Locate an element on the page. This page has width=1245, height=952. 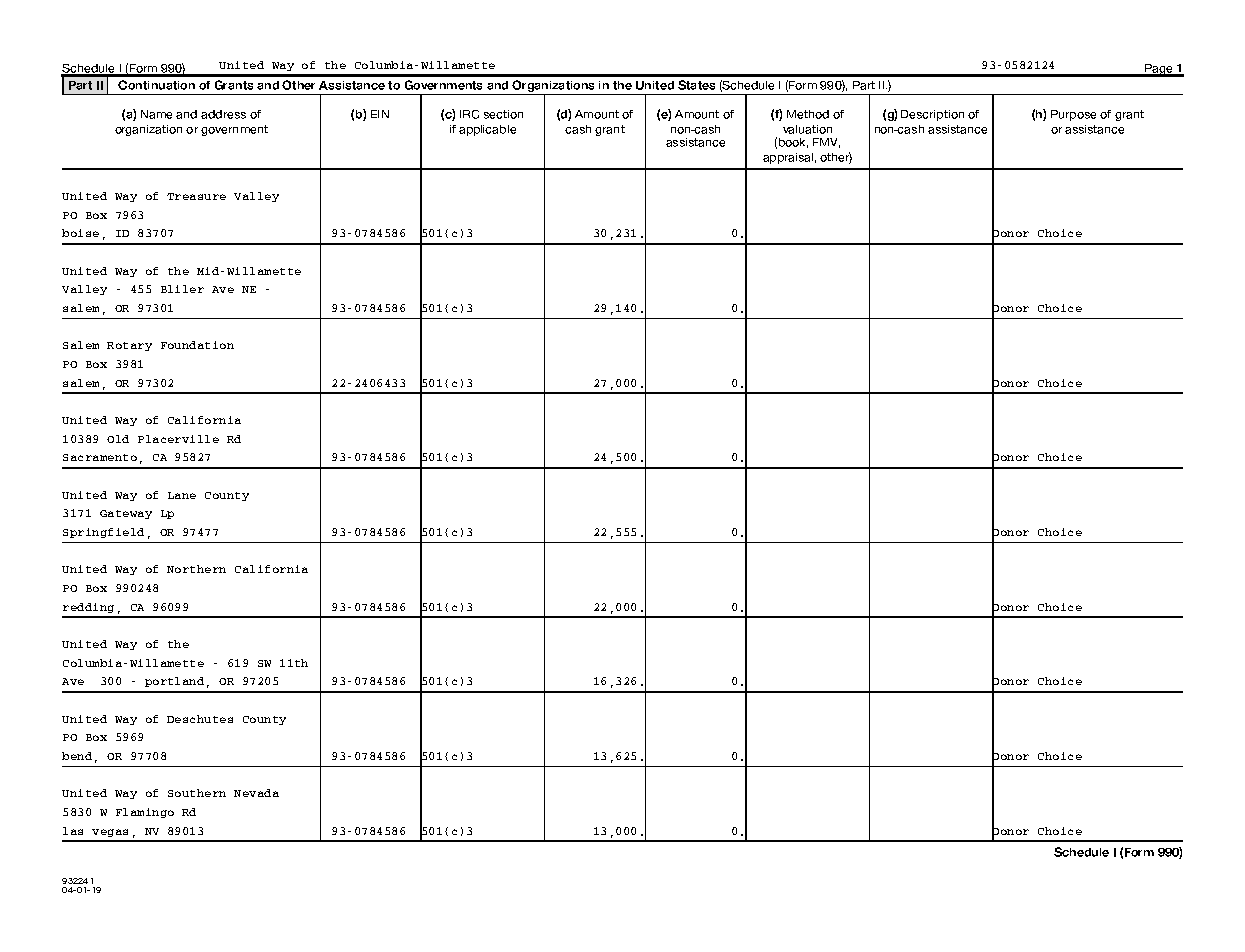
Nevada is located at coordinates (256, 793).
